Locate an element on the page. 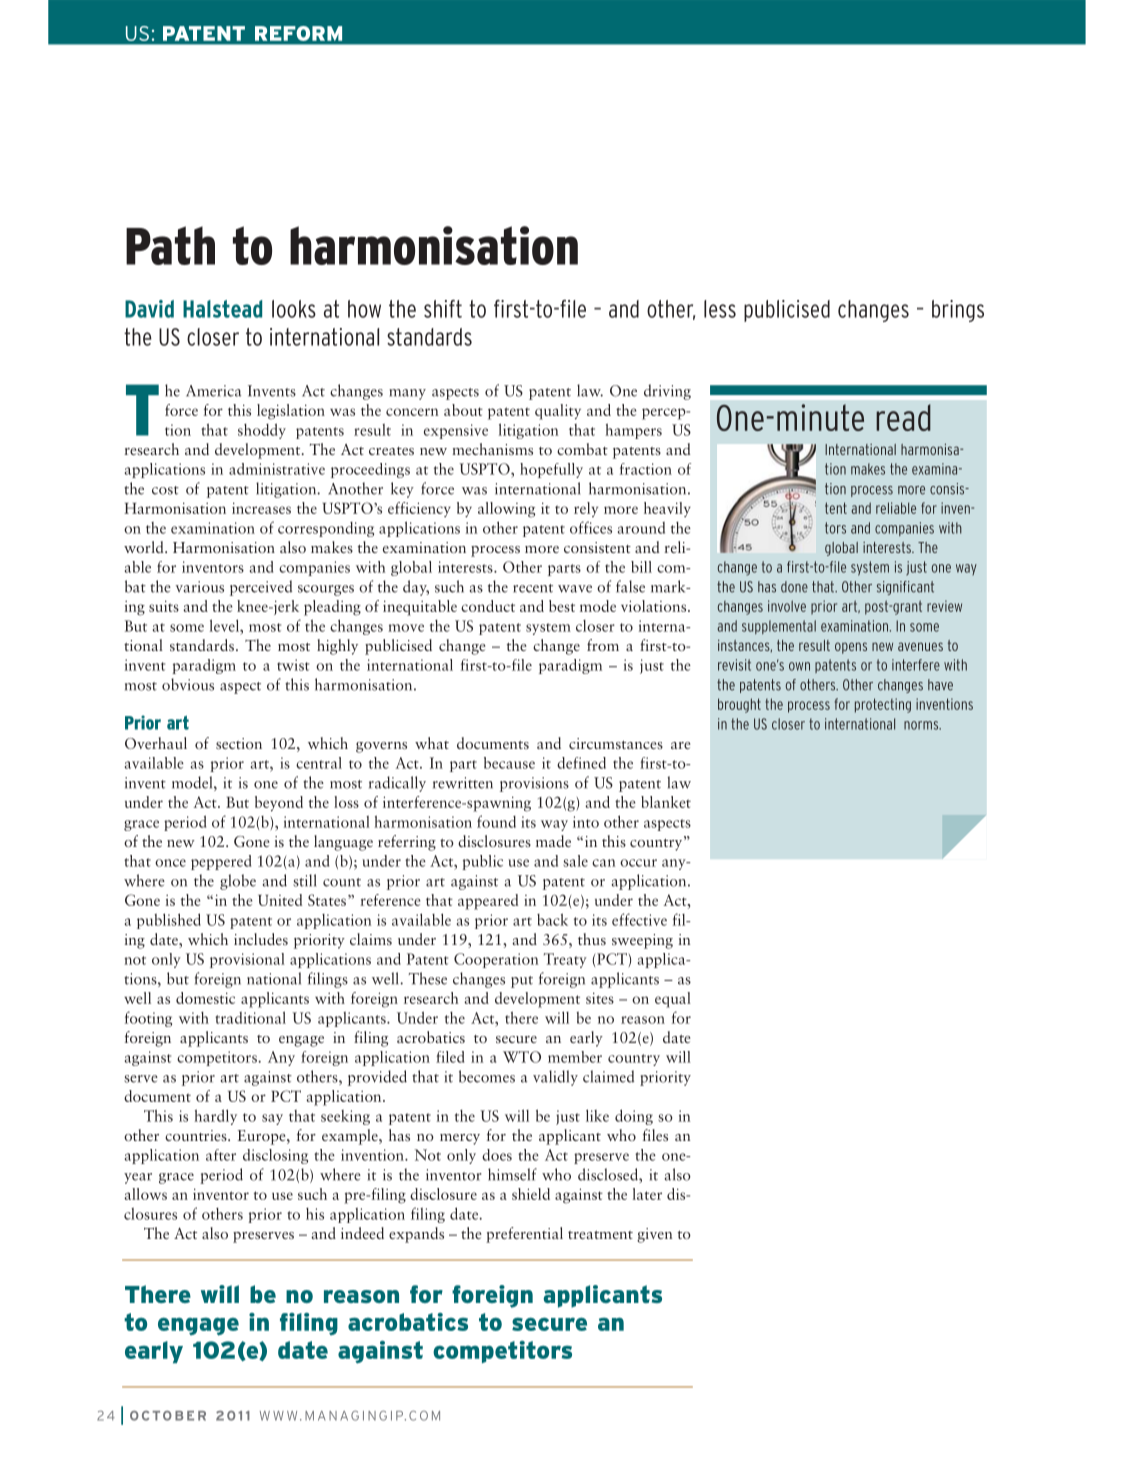  shift is located at coordinates (443, 309).
